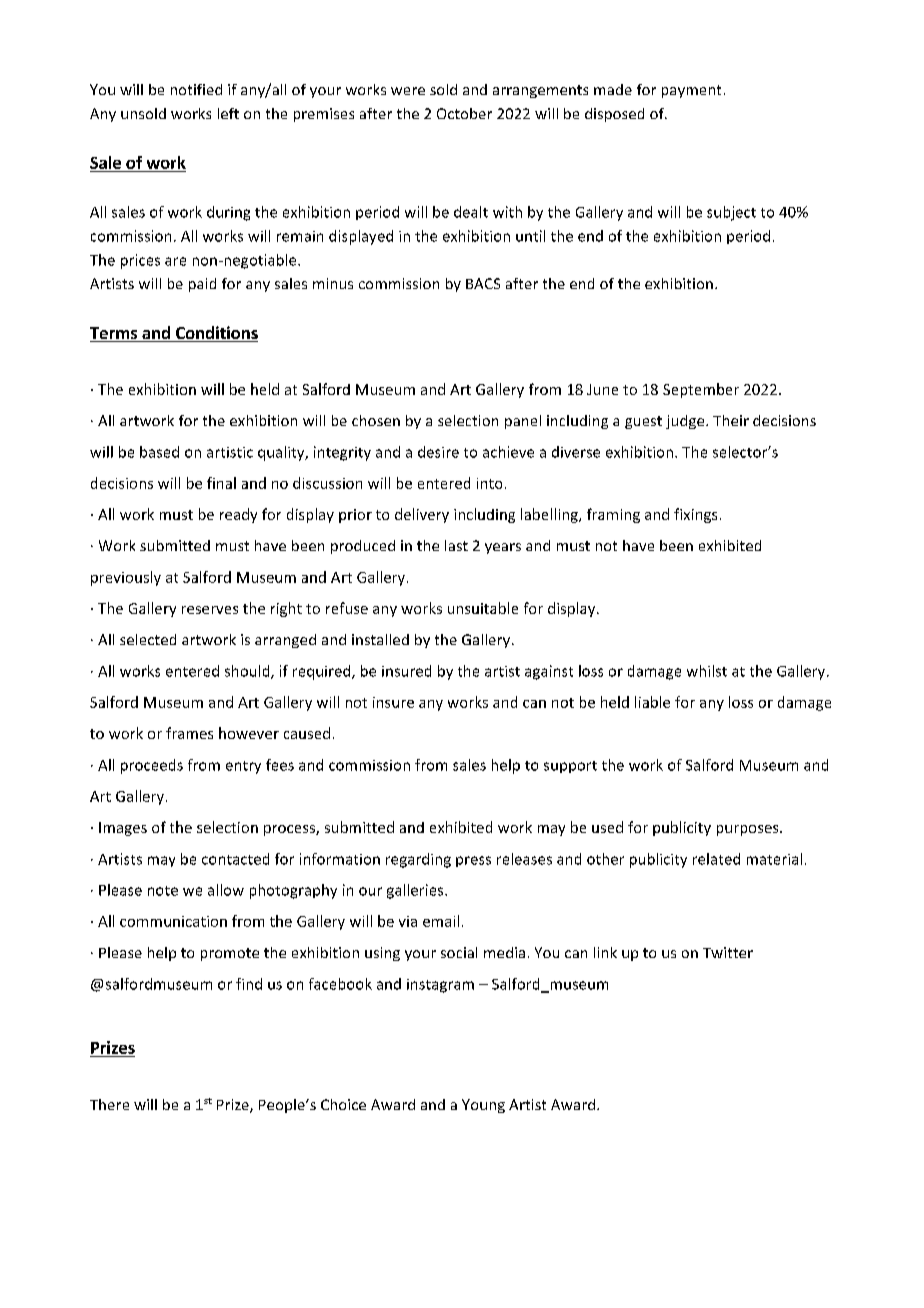  What do you see at coordinates (210, 610) in the screenshot?
I see `reserves` at bounding box center [210, 610].
